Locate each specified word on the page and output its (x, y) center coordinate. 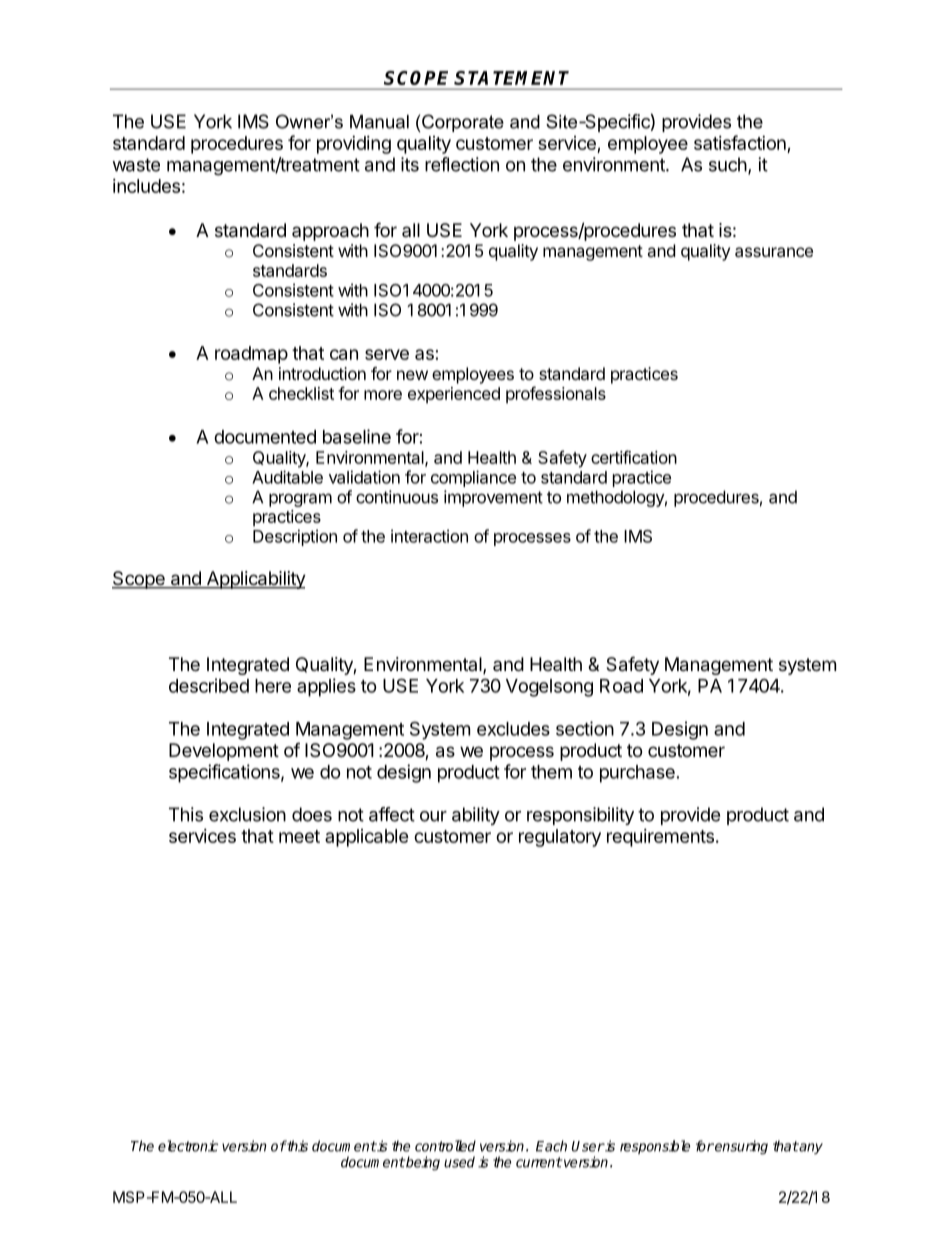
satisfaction (740, 142)
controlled (445, 1146)
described (209, 685)
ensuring (740, 1147)
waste (136, 165)
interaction (429, 536)
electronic (188, 1146)
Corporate (463, 123)
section (585, 728)
